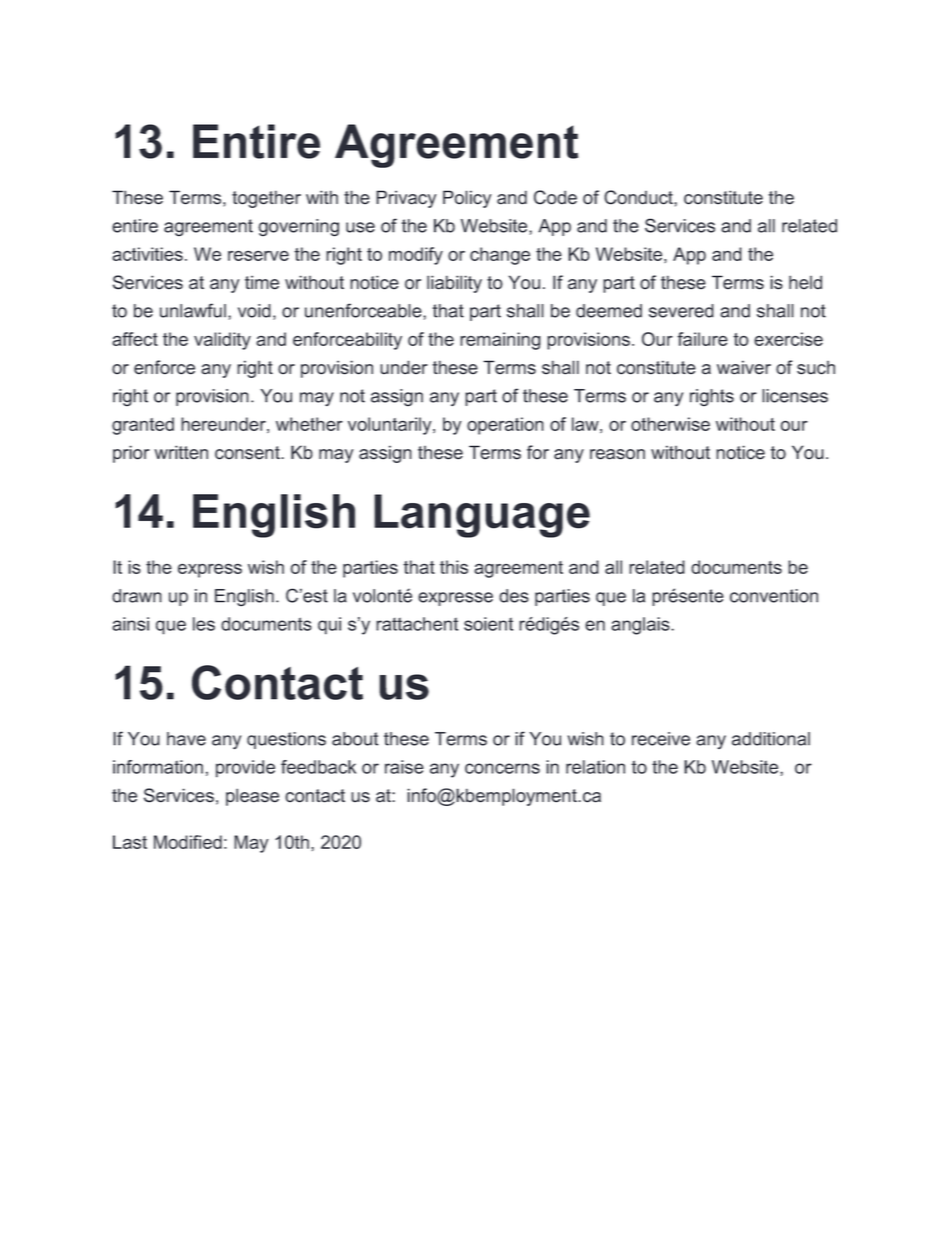 The height and width of the screenshot is (1233, 952). I want to click on des, so click(514, 596).
